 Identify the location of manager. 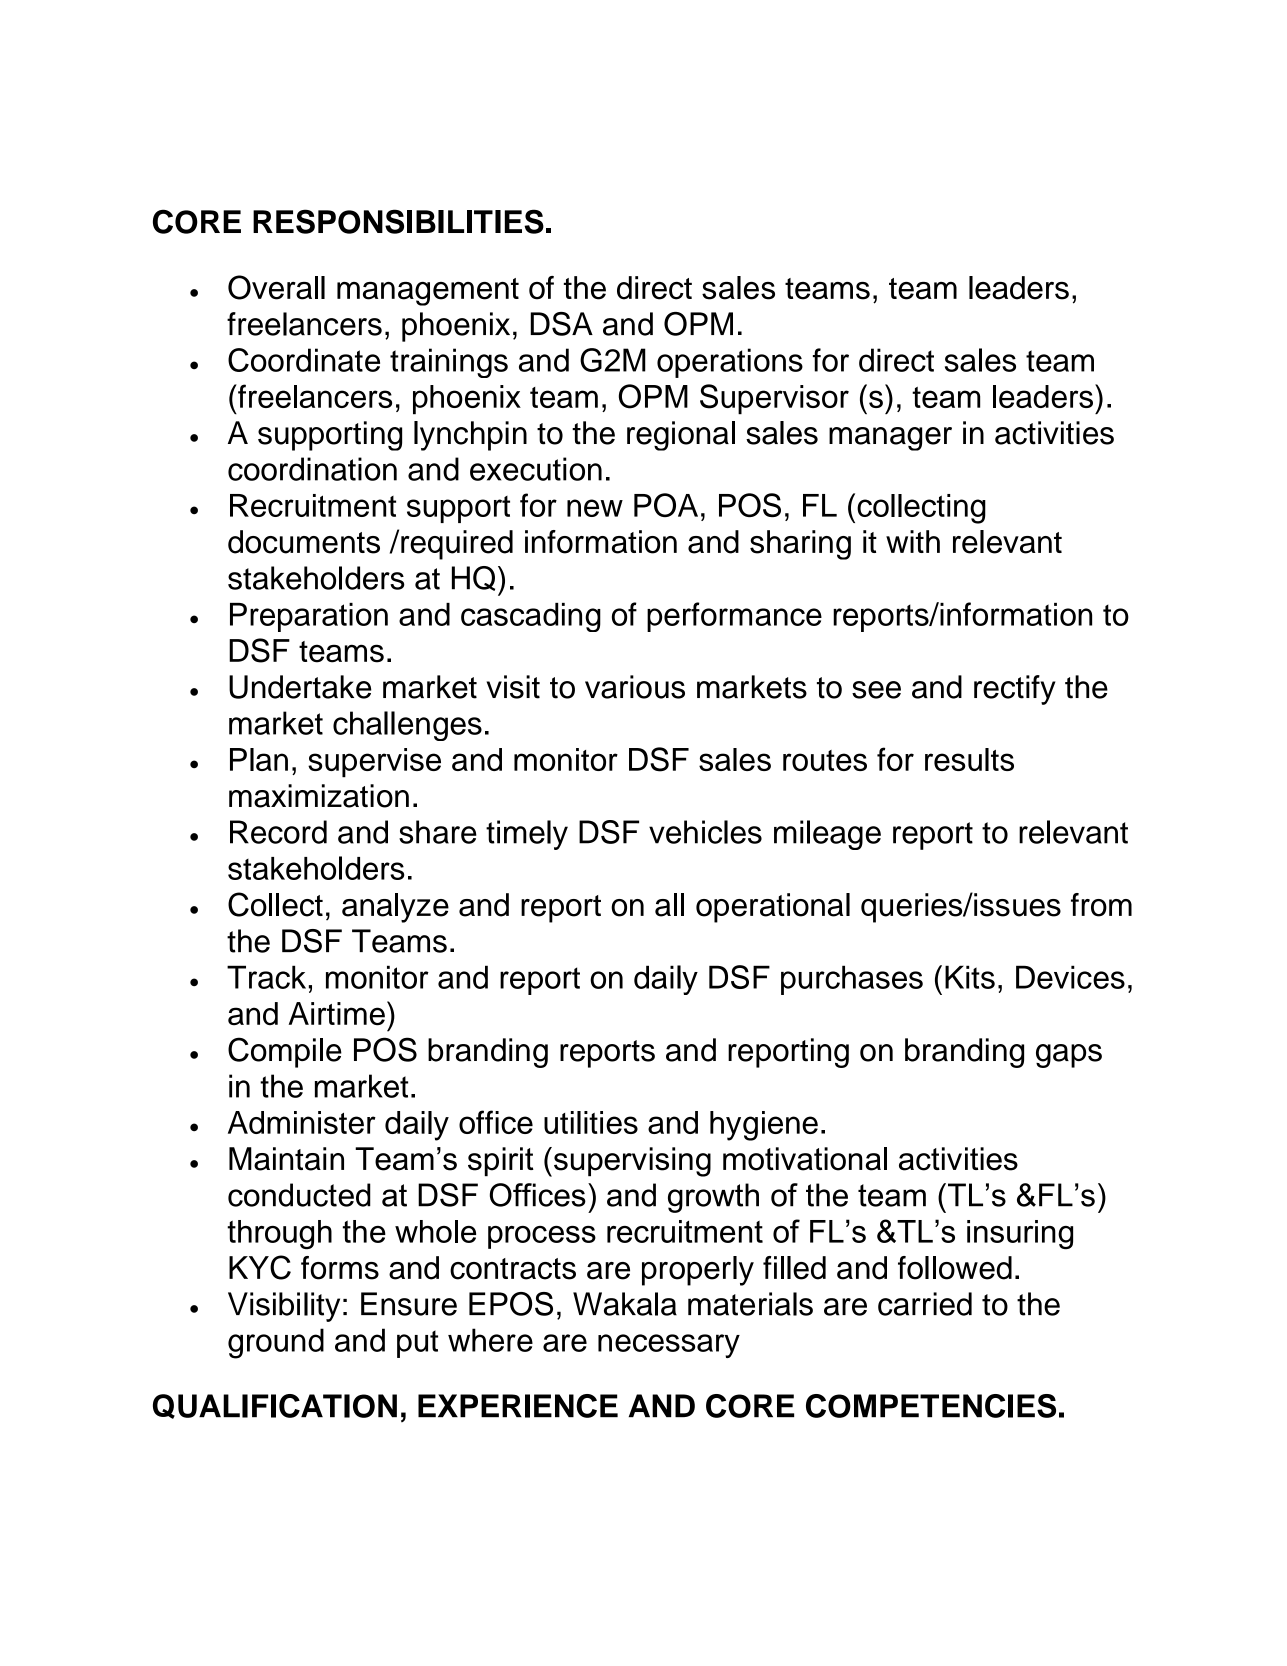
(890, 439).
